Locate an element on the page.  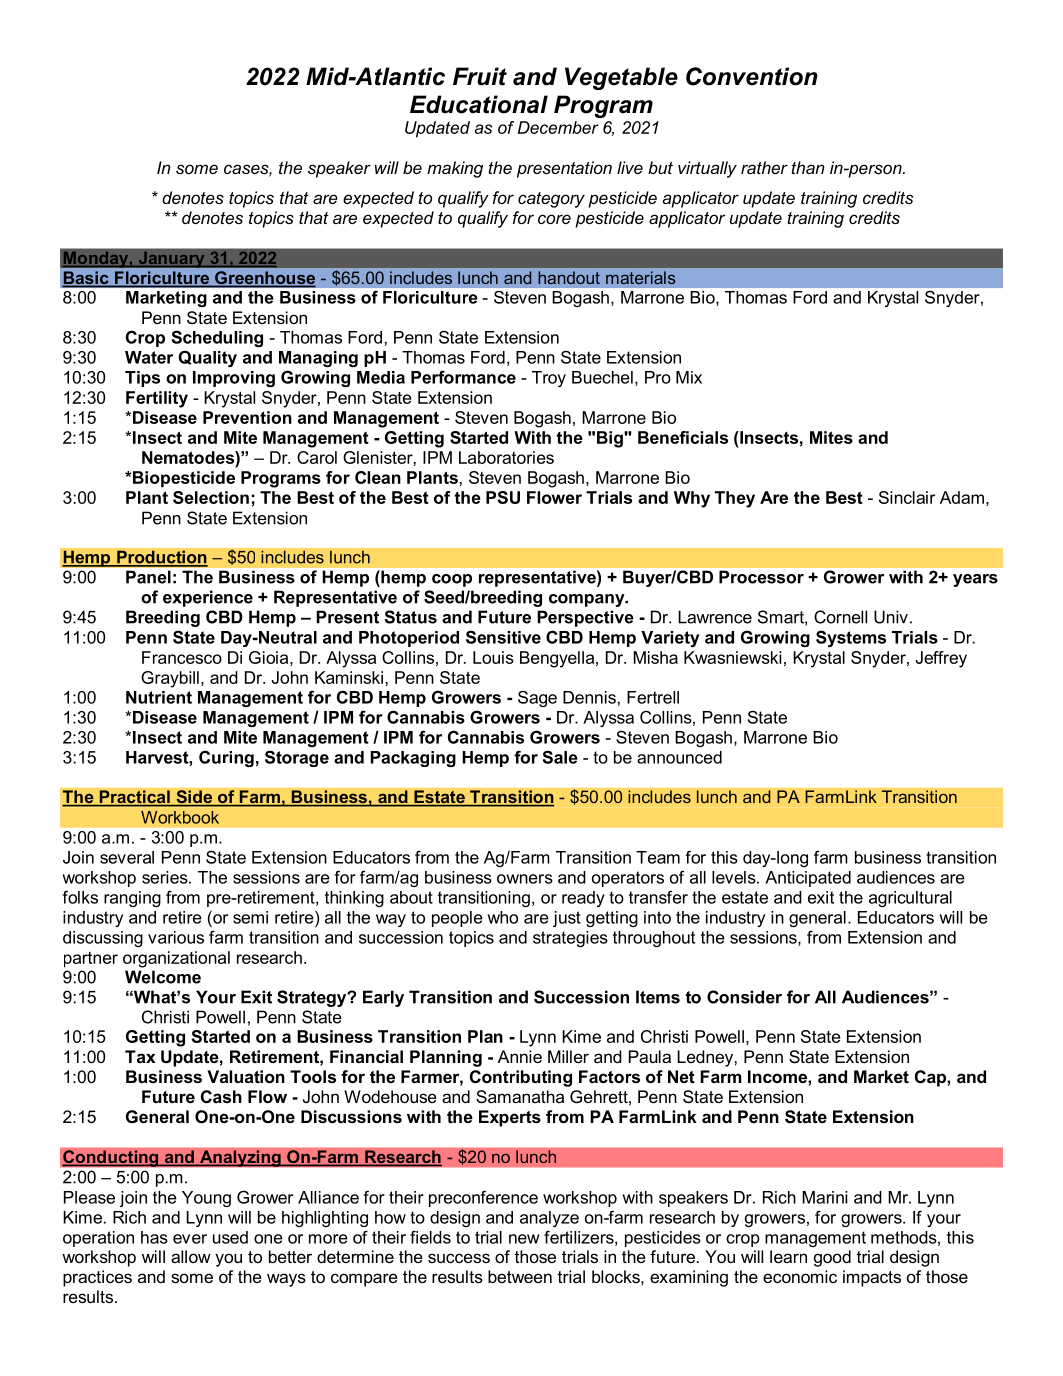
Systems is located at coordinates (851, 638).
